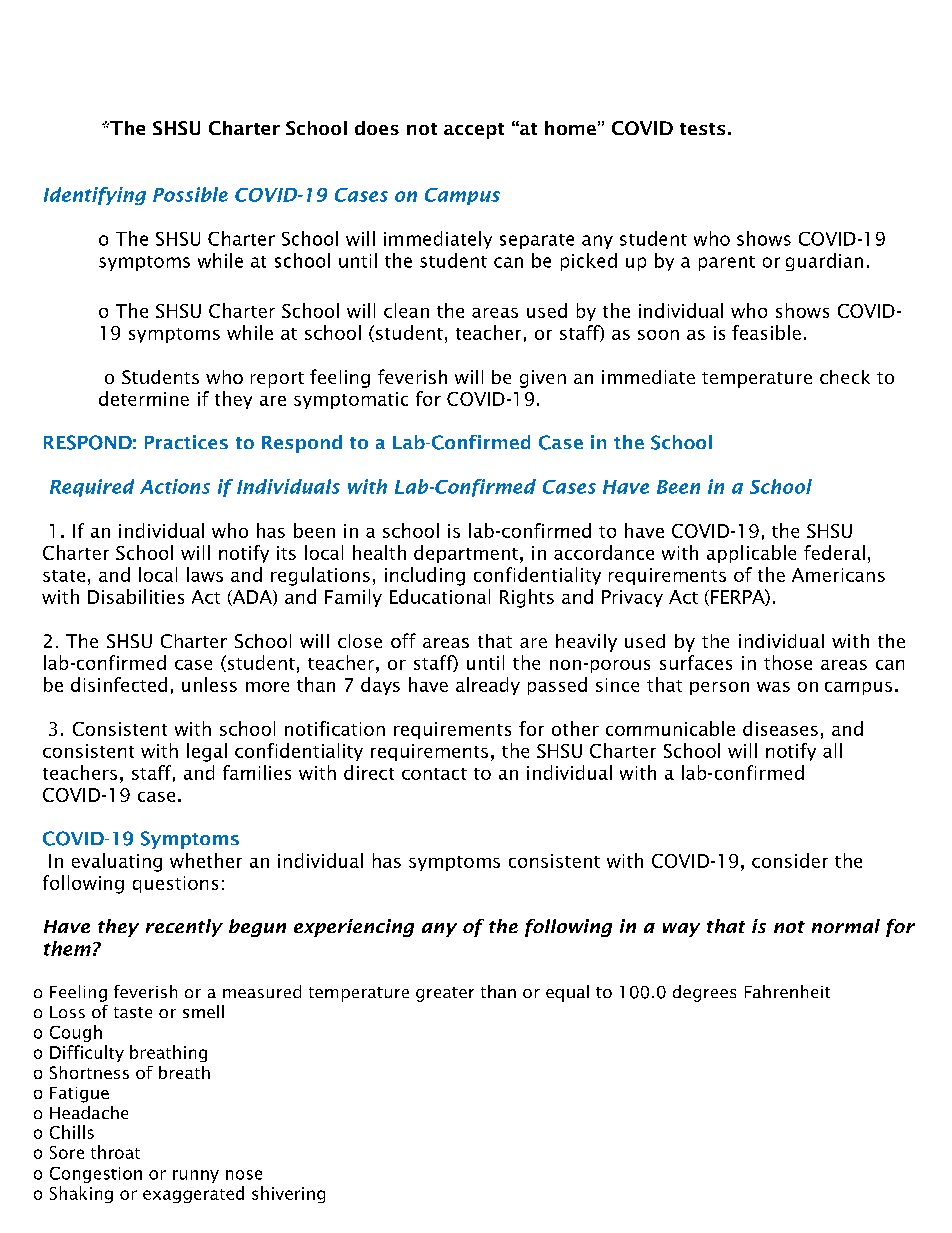 The image size is (952, 1233). What do you see at coordinates (119, 684) in the screenshot?
I see `disinfected` at bounding box center [119, 684].
